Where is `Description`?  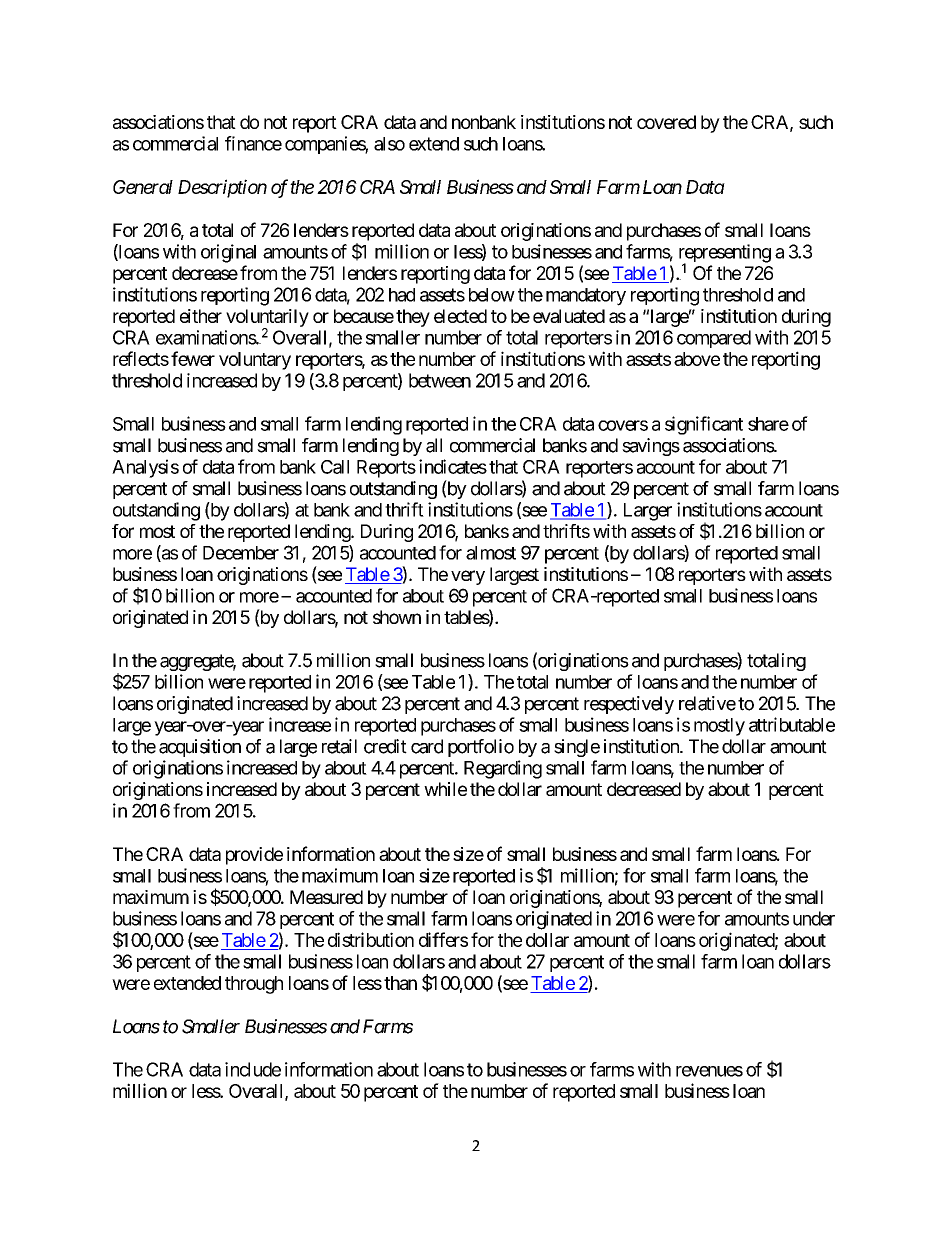
Description is located at coordinates (222, 188).
